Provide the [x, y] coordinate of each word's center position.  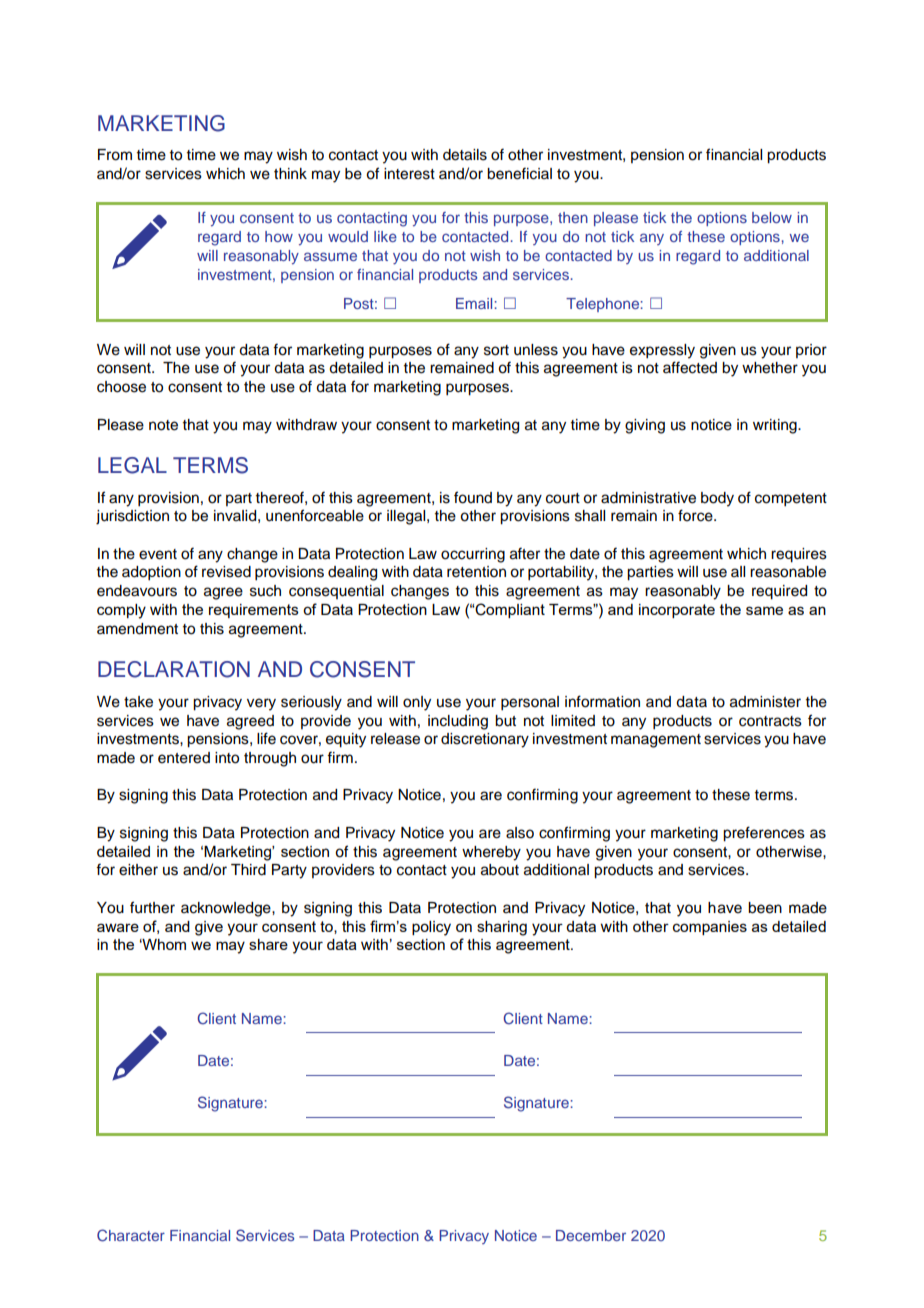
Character [131, 1235]
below [772, 217]
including [458, 722]
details [465, 155]
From [115, 155]
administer [765, 702]
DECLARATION [174, 669]
